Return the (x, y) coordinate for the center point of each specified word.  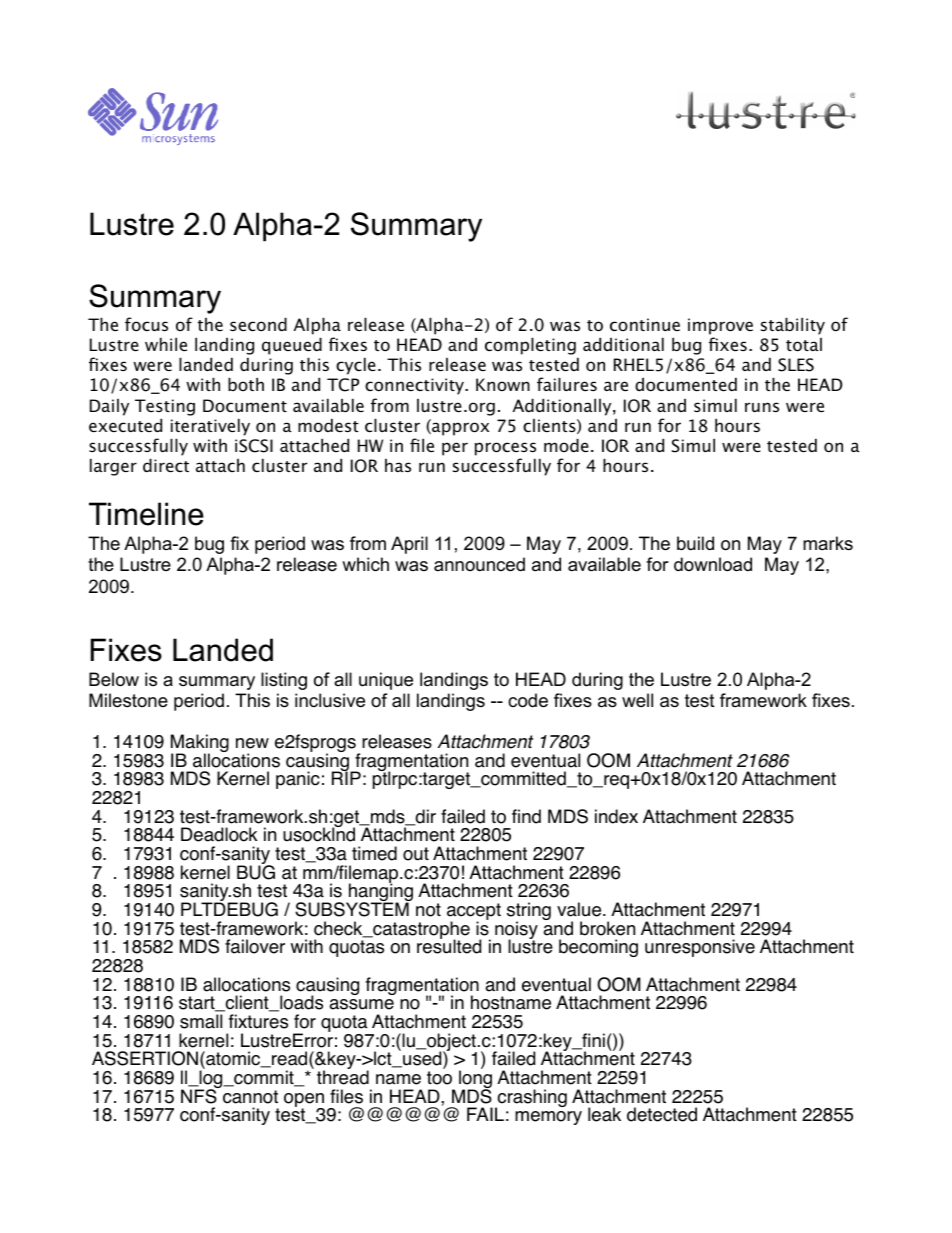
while (166, 344)
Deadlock (219, 834)
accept (474, 913)
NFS (200, 1095)
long (475, 1080)
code (528, 700)
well (637, 700)
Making (200, 744)
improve (720, 326)
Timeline (146, 514)
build (695, 543)
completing (530, 346)
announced (479, 564)
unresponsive (700, 948)
